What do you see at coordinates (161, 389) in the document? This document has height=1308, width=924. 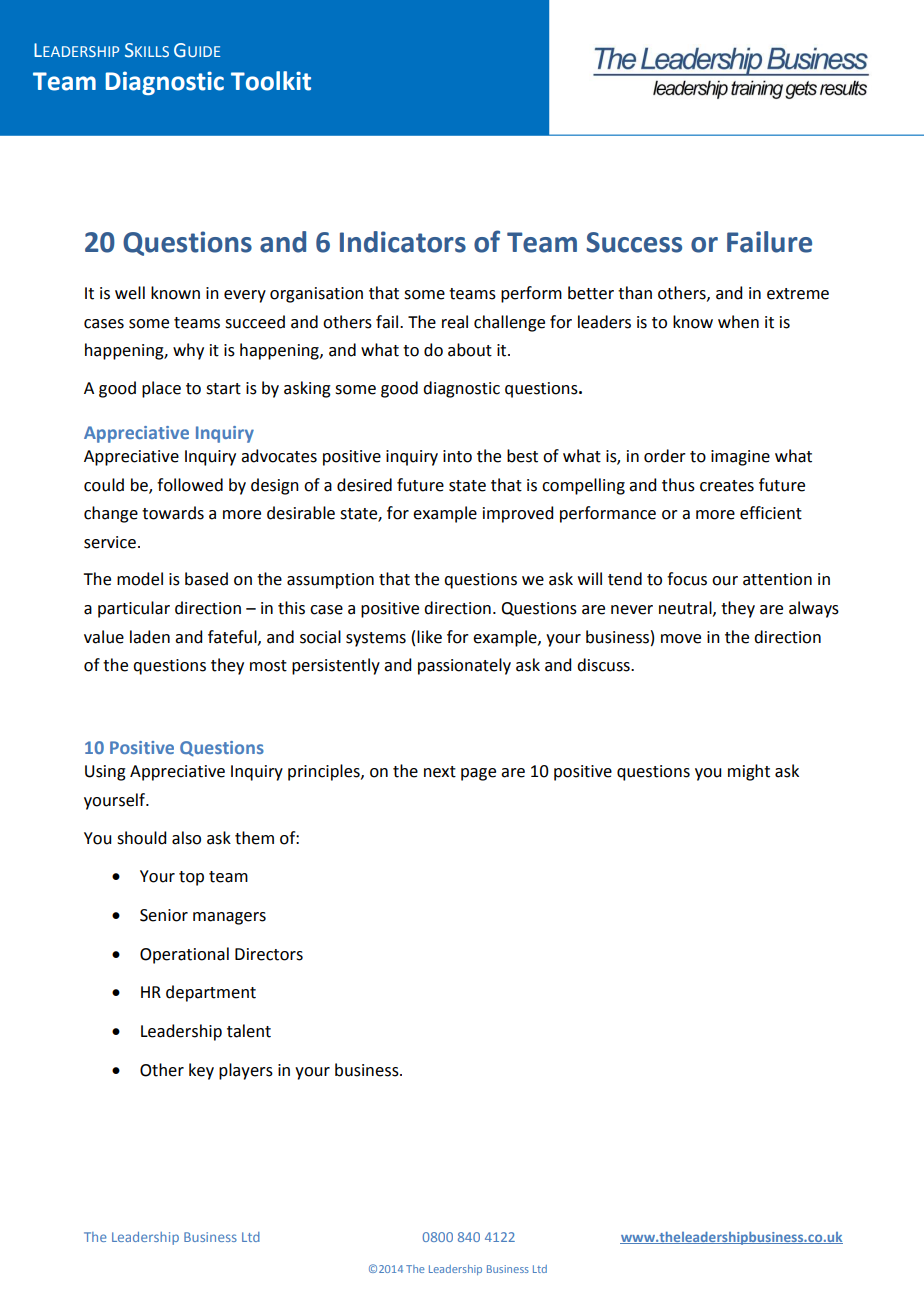 I see `place` at bounding box center [161, 389].
